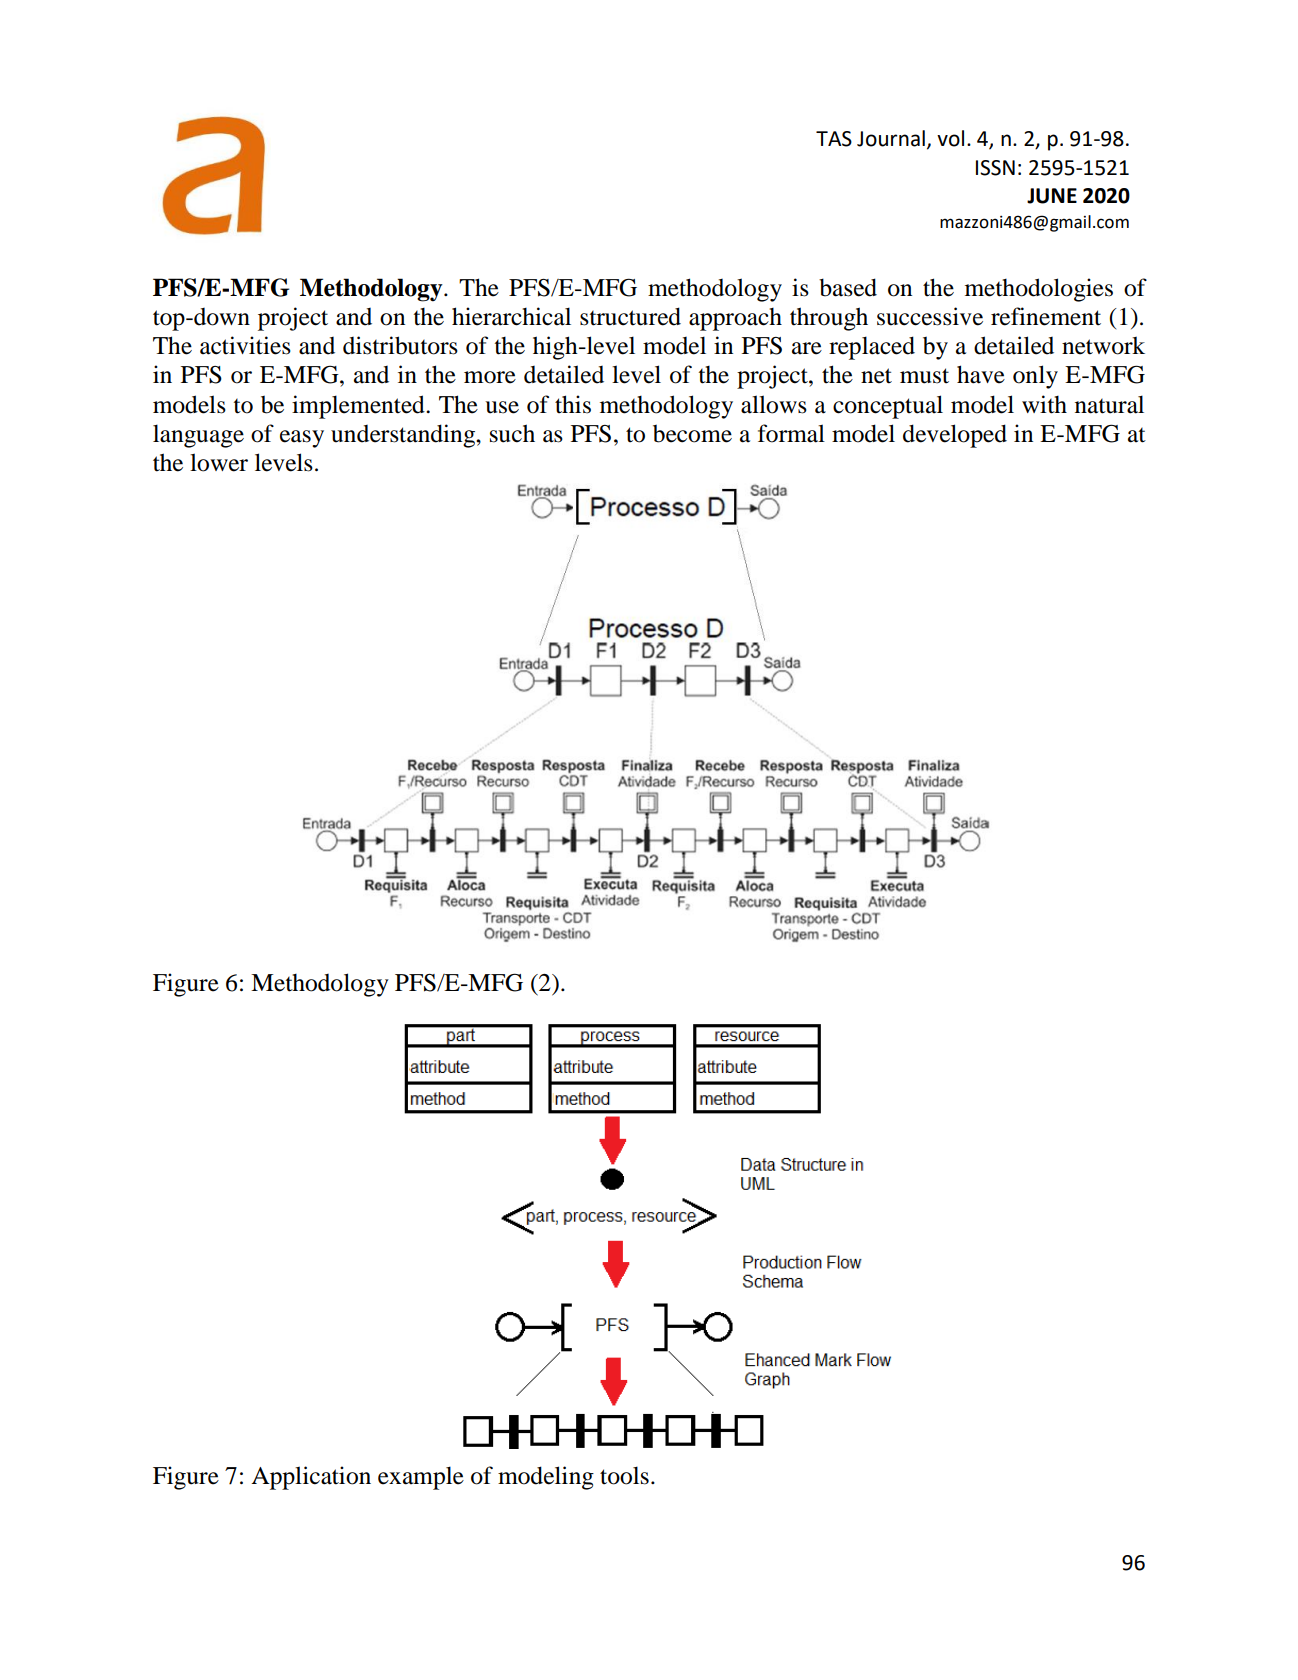  Describe the element at coordinates (995, 168) in the screenshot. I see `ISSN` at that location.
